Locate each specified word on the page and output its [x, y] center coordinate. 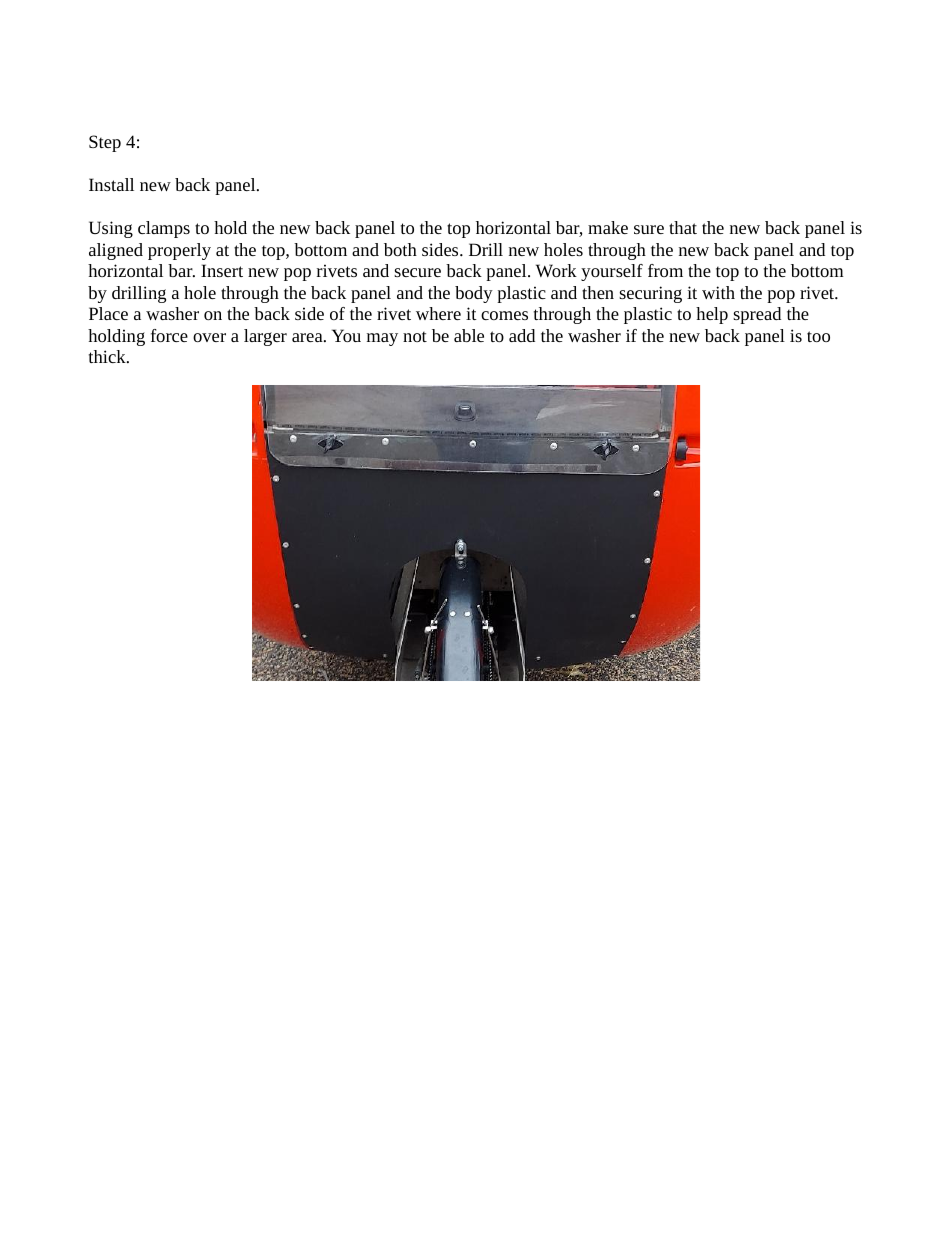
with [718, 292]
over [209, 337]
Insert [222, 270]
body [474, 294]
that [683, 227]
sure [649, 229]
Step [105, 143]
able [469, 335]
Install [111, 184]
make [608, 227]
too [818, 336]
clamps [164, 229]
